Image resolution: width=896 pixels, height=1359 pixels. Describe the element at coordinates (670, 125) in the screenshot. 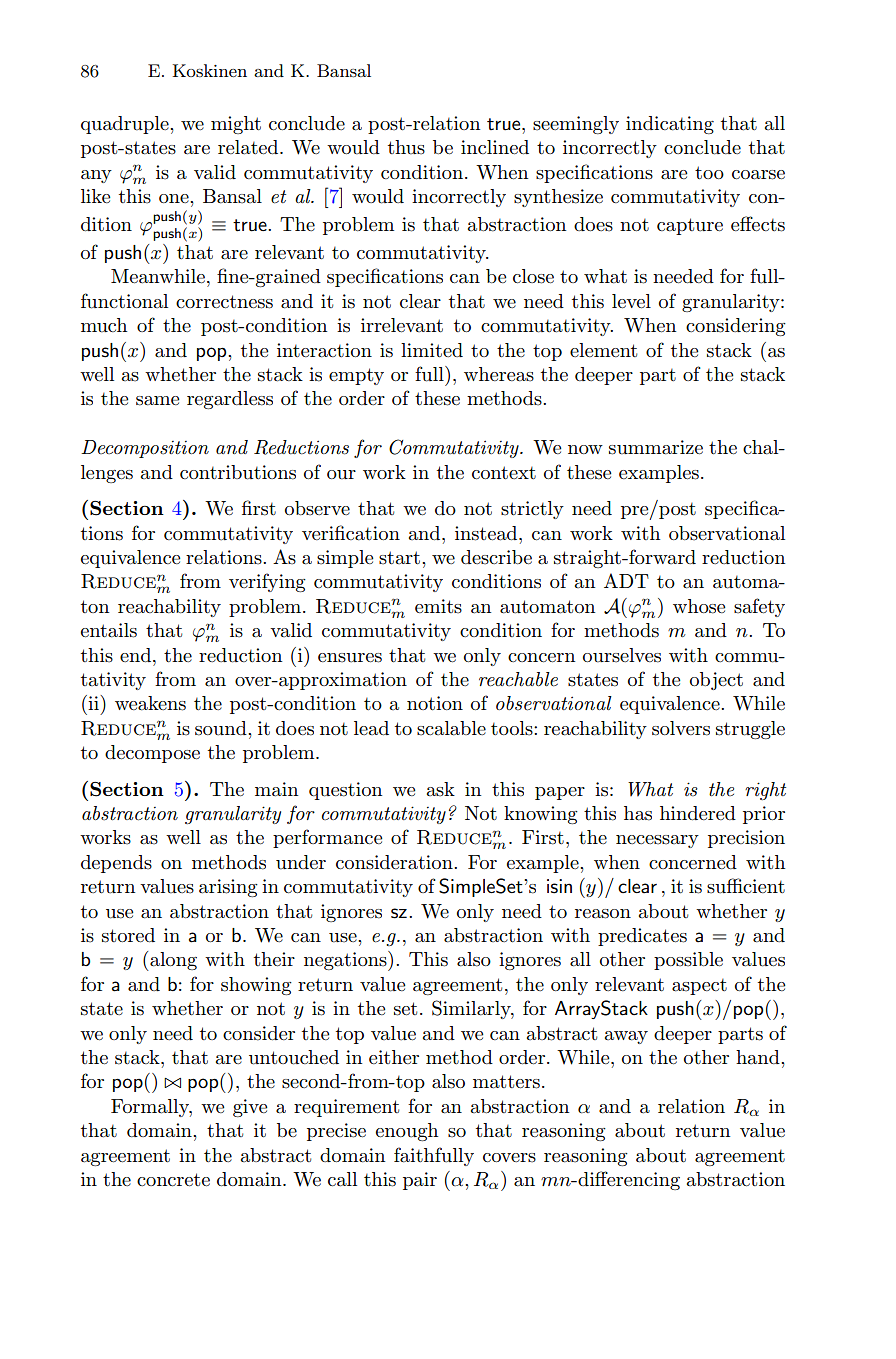

I see `indicating` at that location.
